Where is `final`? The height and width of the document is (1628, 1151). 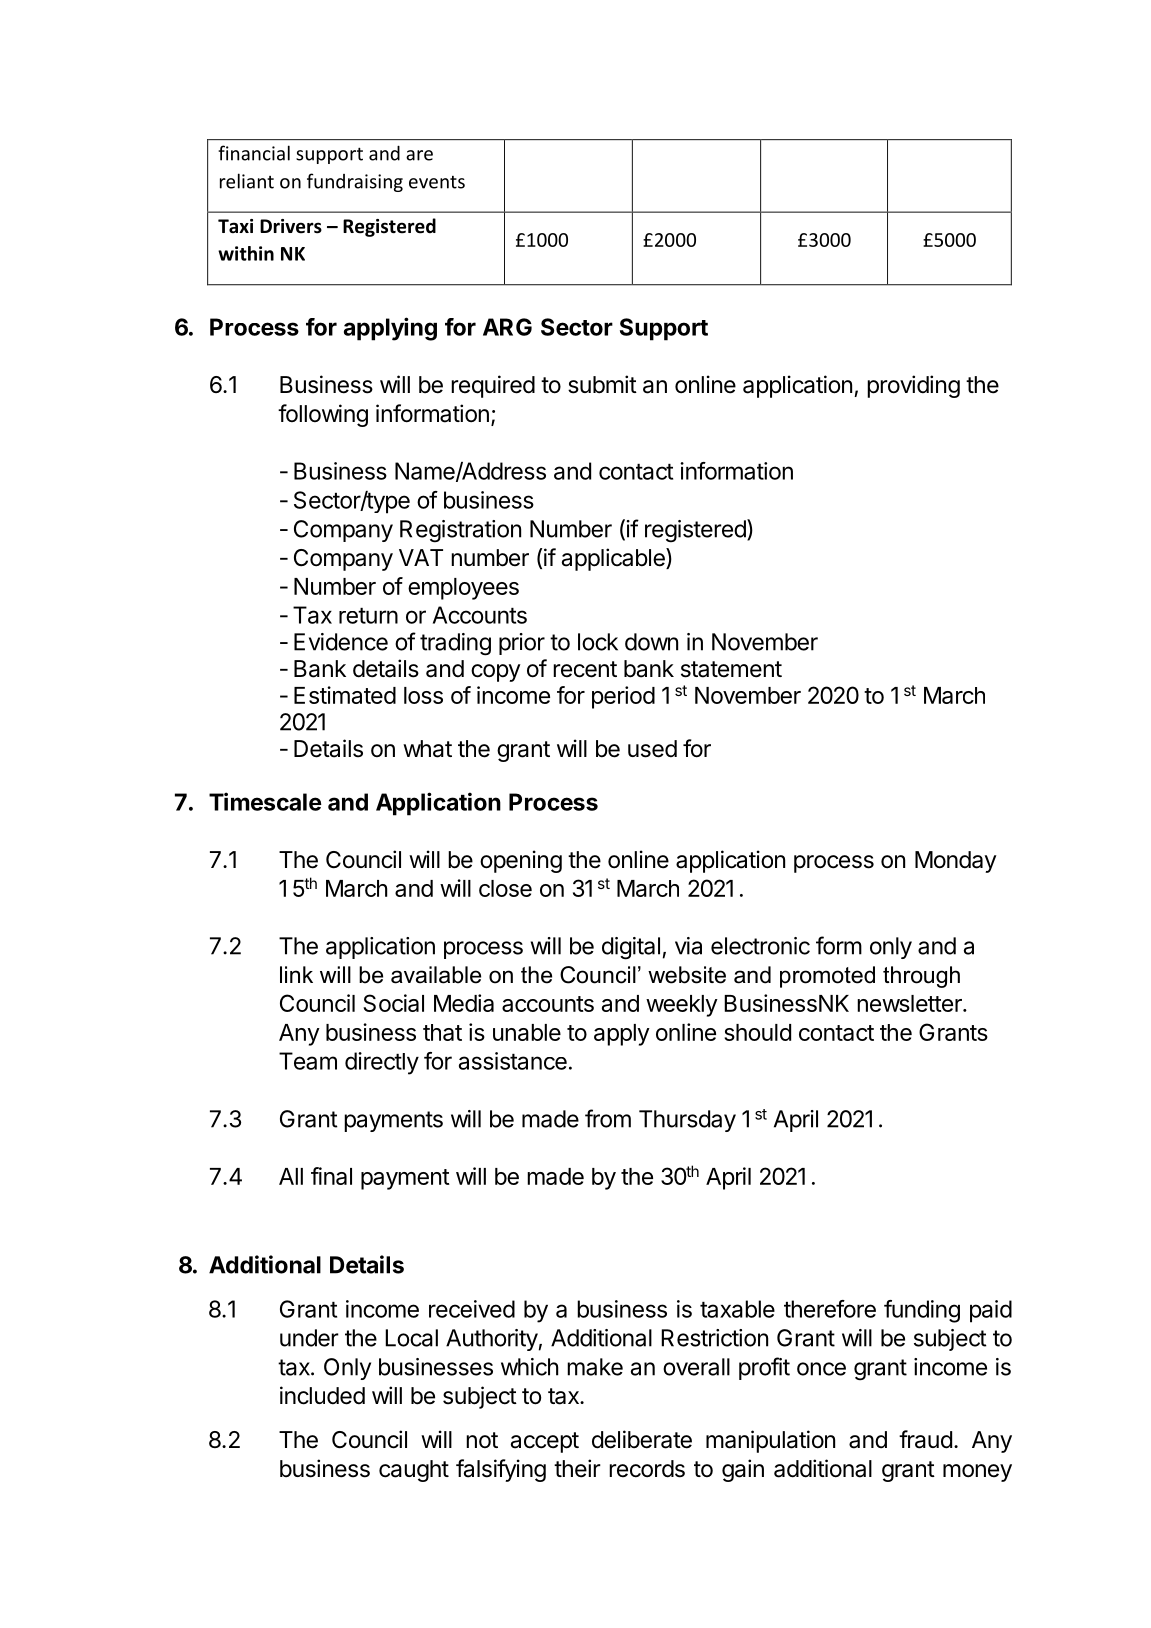
final is located at coordinates (331, 1176).
